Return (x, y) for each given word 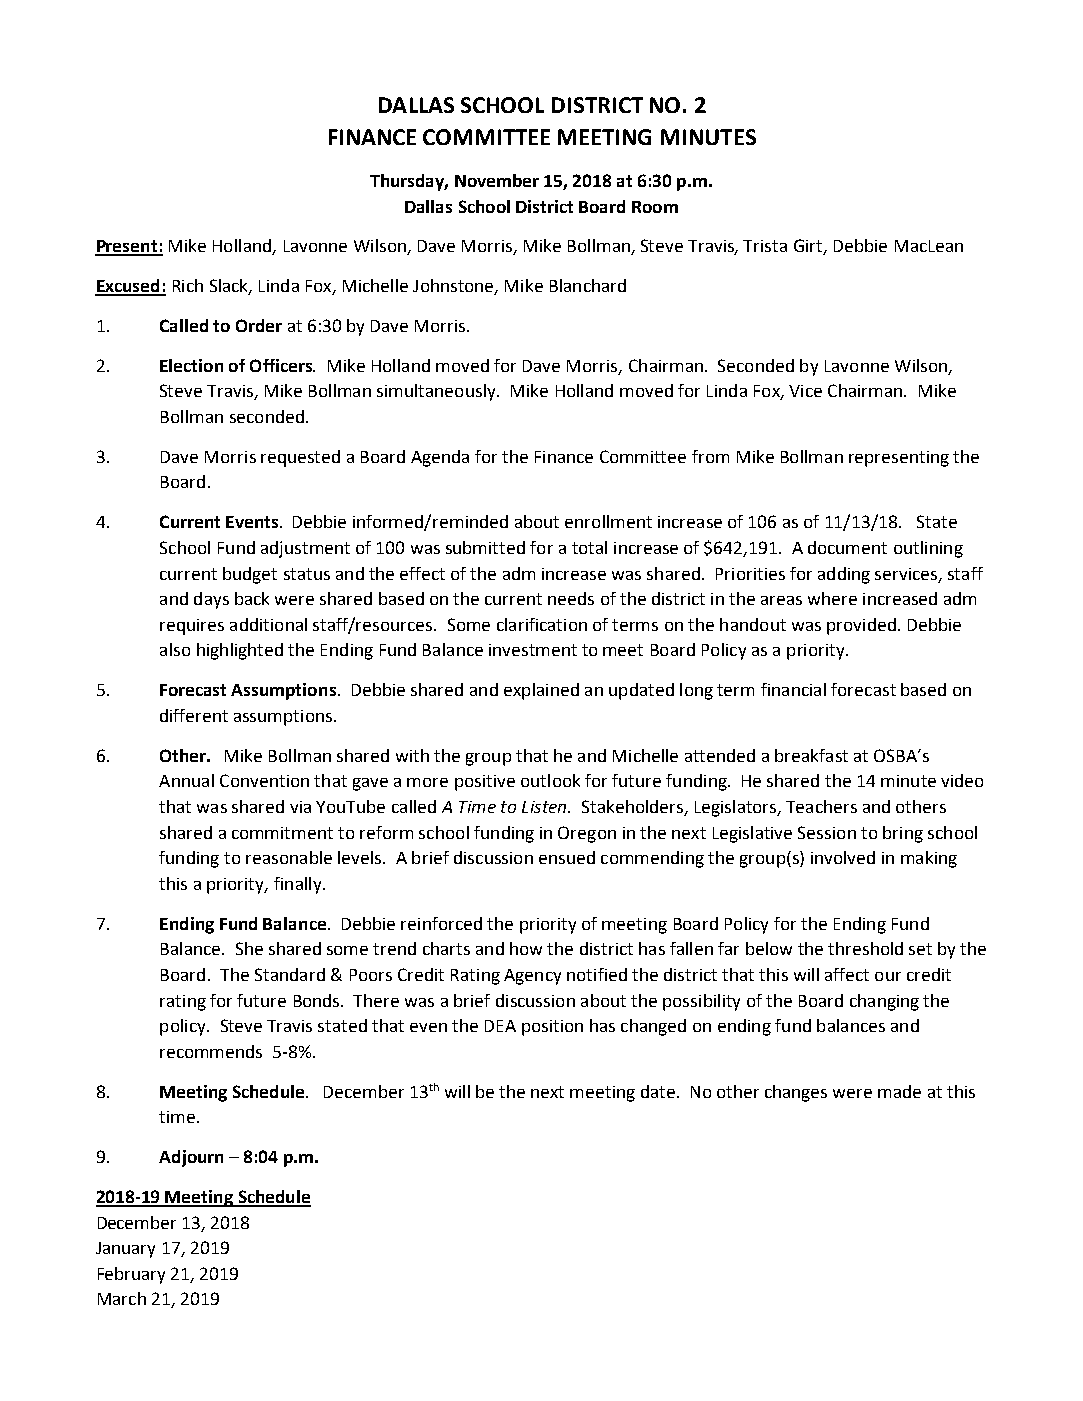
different (194, 715)
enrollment (608, 521)
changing (884, 1002)
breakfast (811, 755)
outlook (550, 780)
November (497, 180)
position (552, 1028)
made (899, 1091)
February (131, 1275)
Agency (532, 977)
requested (300, 458)
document (847, 547)
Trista (765, 246)
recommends (211, 1051)
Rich (188, 285)
